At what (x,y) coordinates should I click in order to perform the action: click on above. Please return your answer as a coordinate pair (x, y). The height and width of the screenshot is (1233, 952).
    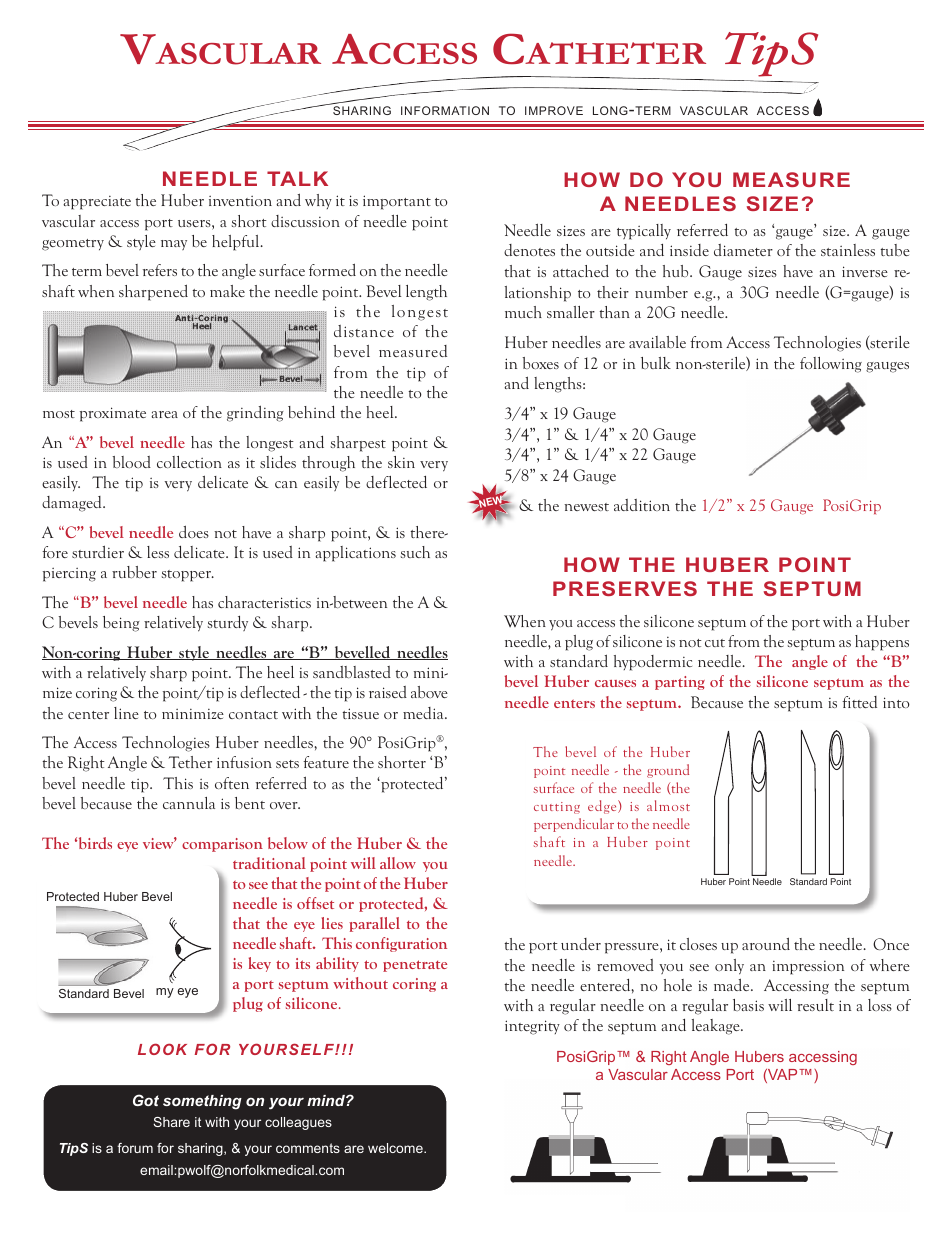
    Looking at the image, I should click on (429, 692).
